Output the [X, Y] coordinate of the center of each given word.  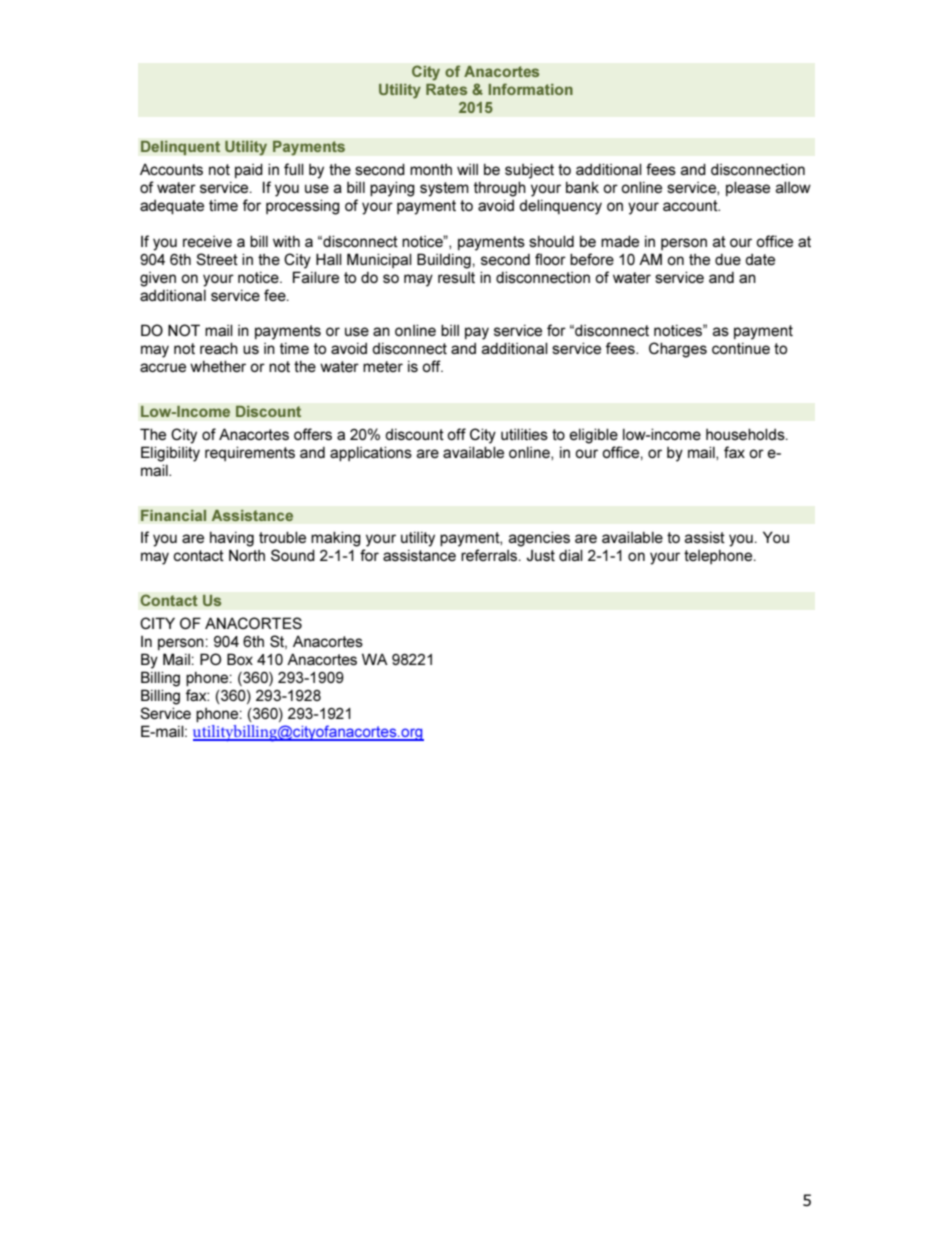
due [728, 259]
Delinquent [180, 148]
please [748, 188]
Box [240, 659]
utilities [524, 434]
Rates [446, 89]
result [456, 277]
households [746, 434]
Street [217, 259]
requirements [250, 453]
